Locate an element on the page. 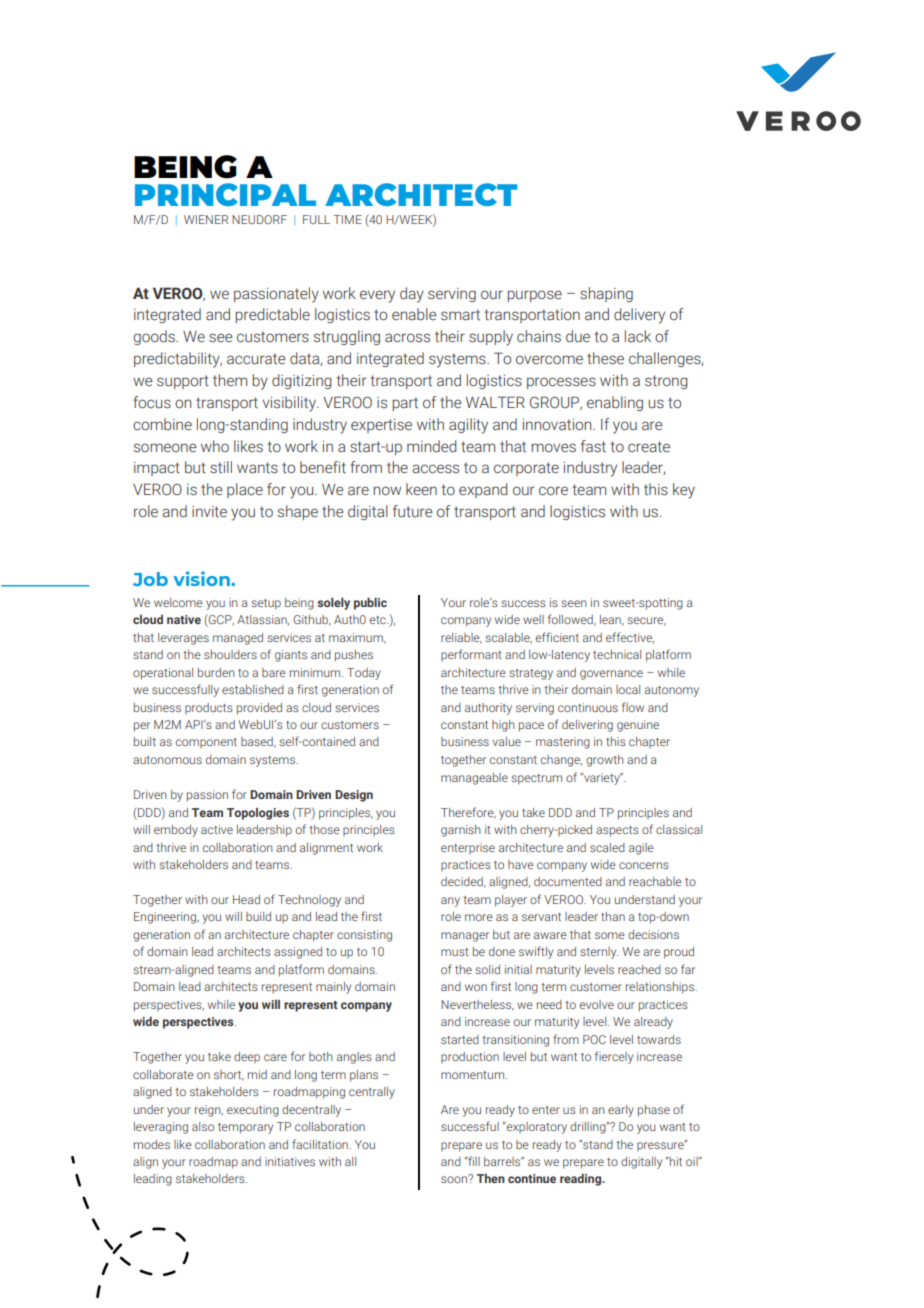 This document has height=1308, width=924. soon is located at coordinates (455, 1179).
